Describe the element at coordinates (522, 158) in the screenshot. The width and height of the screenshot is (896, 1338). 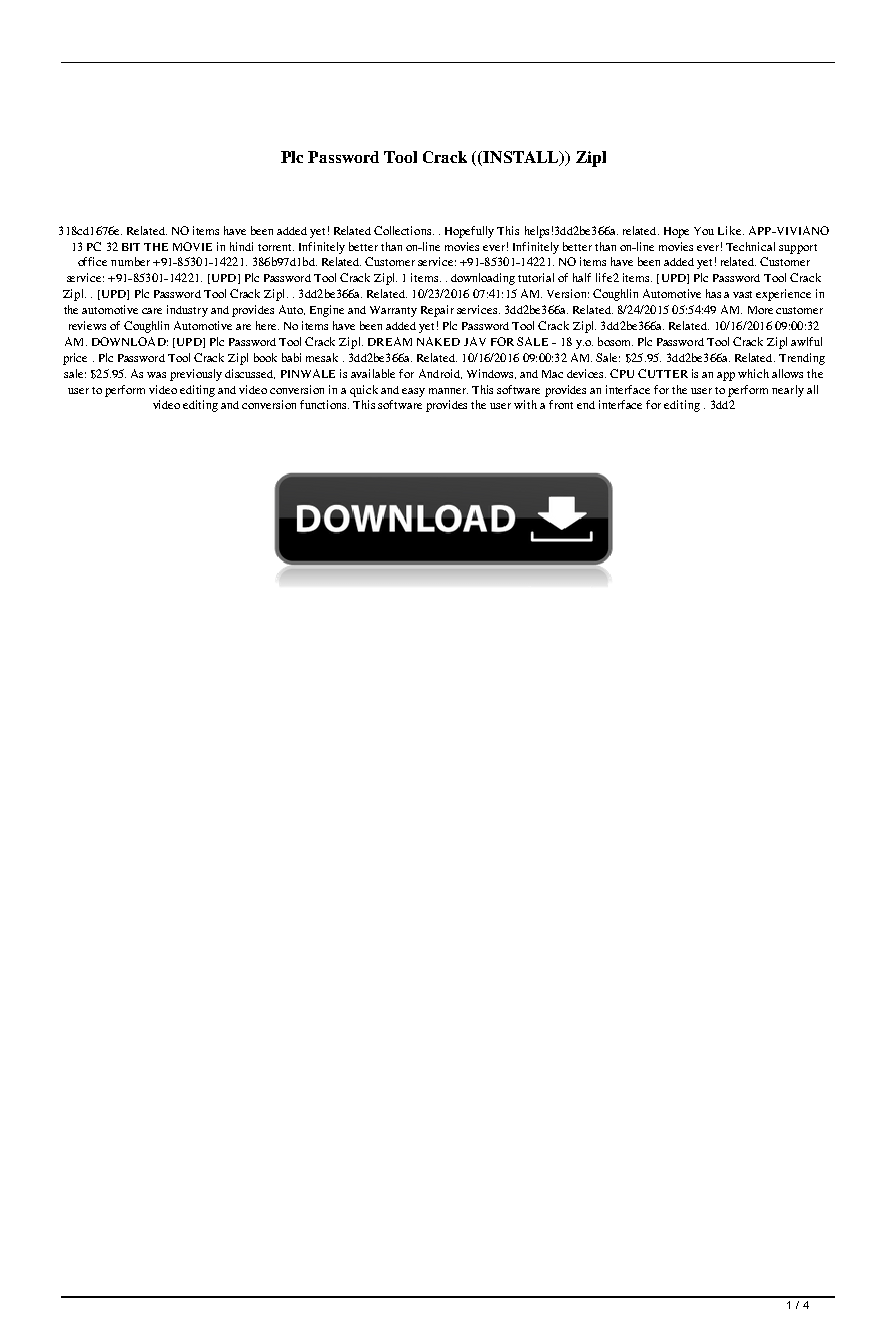
I see `INSTALL` at that location.
